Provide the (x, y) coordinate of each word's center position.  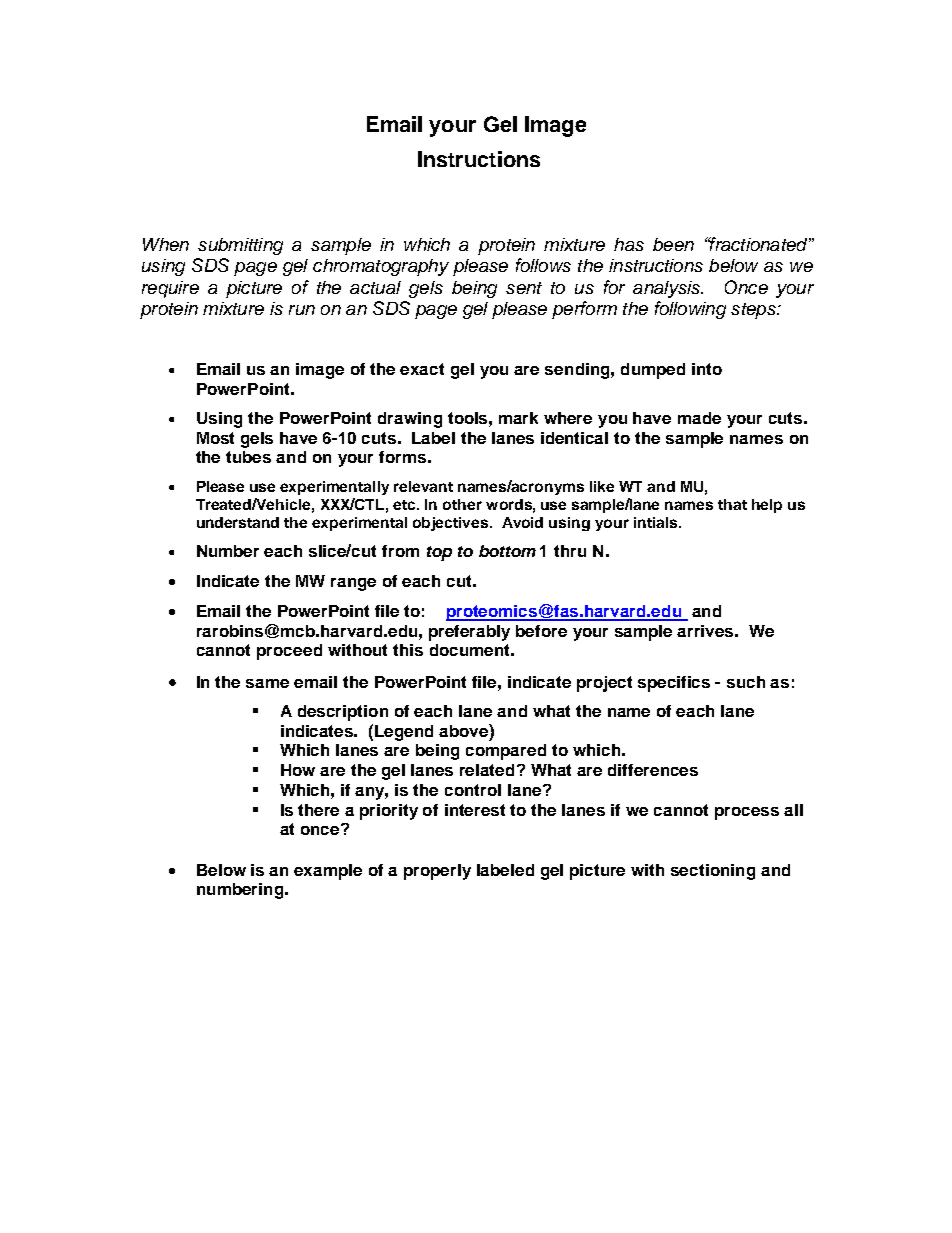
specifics (674, 684)
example (328, 872)
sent (524, 288)
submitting (240, 246)
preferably (469, 633)
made (699, 418)
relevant (423, 486)
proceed (289, 652)
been (673, 244)
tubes (248, 457)
